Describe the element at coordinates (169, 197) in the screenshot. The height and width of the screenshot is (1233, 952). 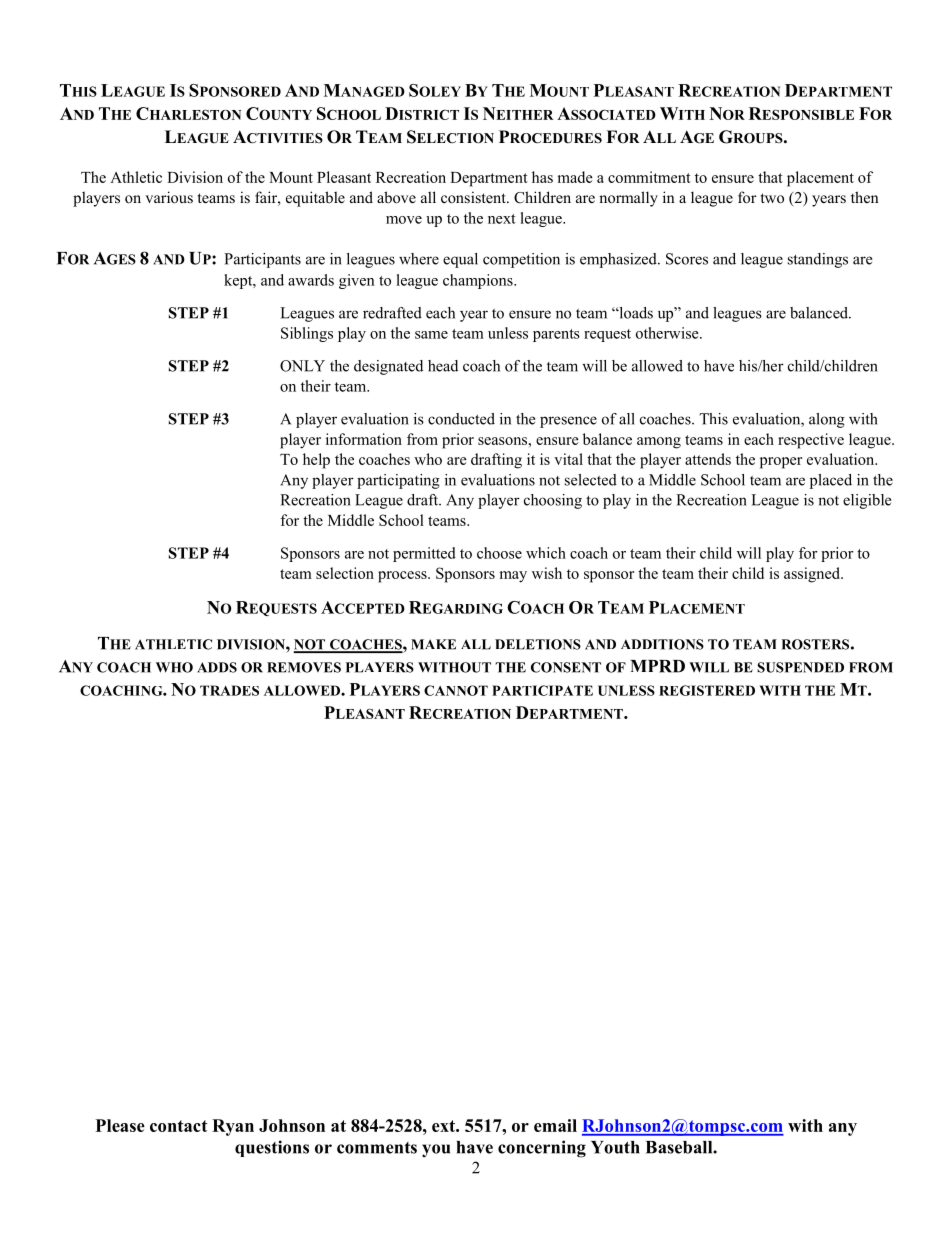
I see `various` at that location.
